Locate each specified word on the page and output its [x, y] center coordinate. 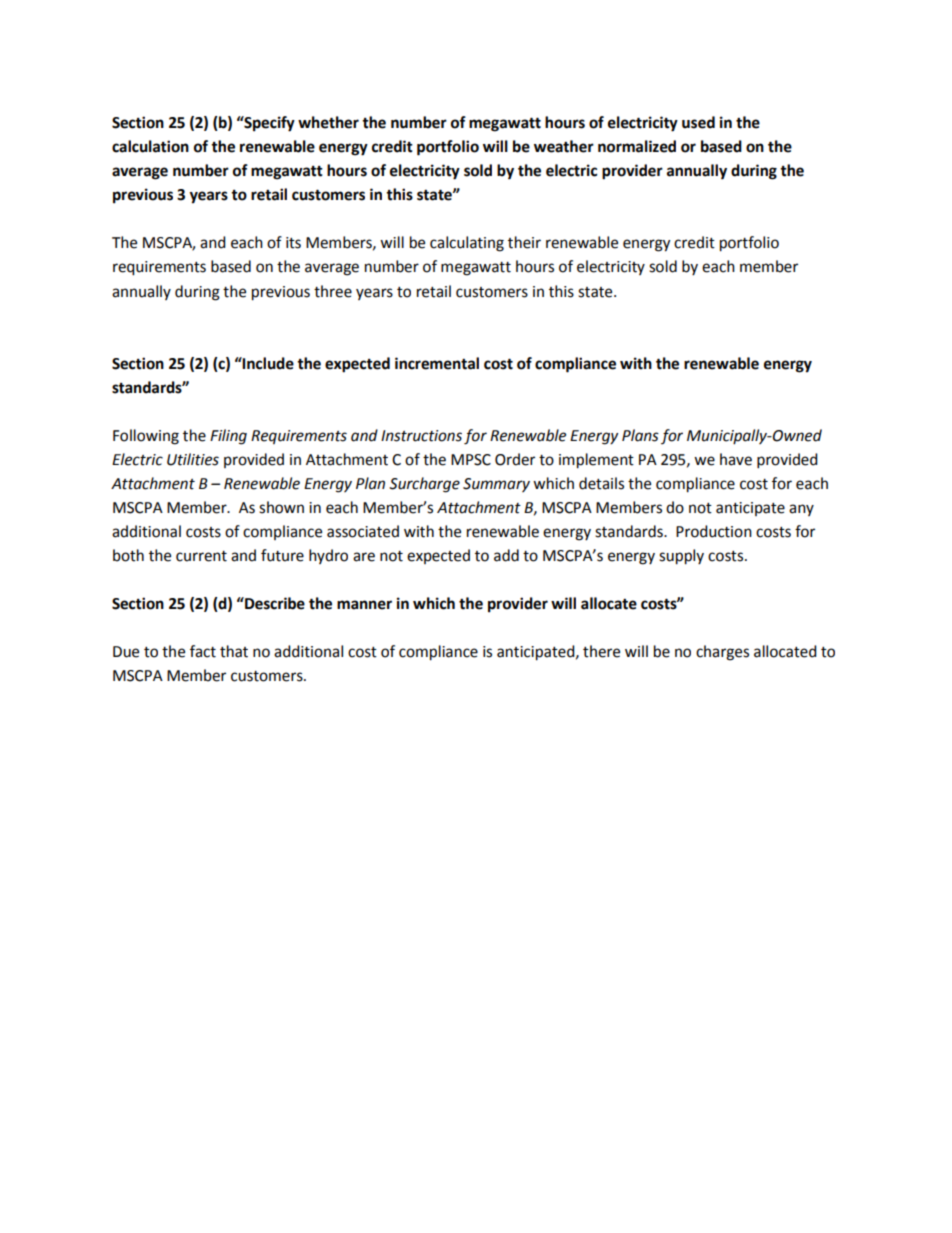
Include [267, 363]
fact [203, 651]
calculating [467, 244]
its [293, 243]
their [524, 242]
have [736, 459]
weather [564, 146]
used [698, 122]
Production [714, 531]
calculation [150, 146]
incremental [437, 363]
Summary [496, 485]
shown [281, 507]
